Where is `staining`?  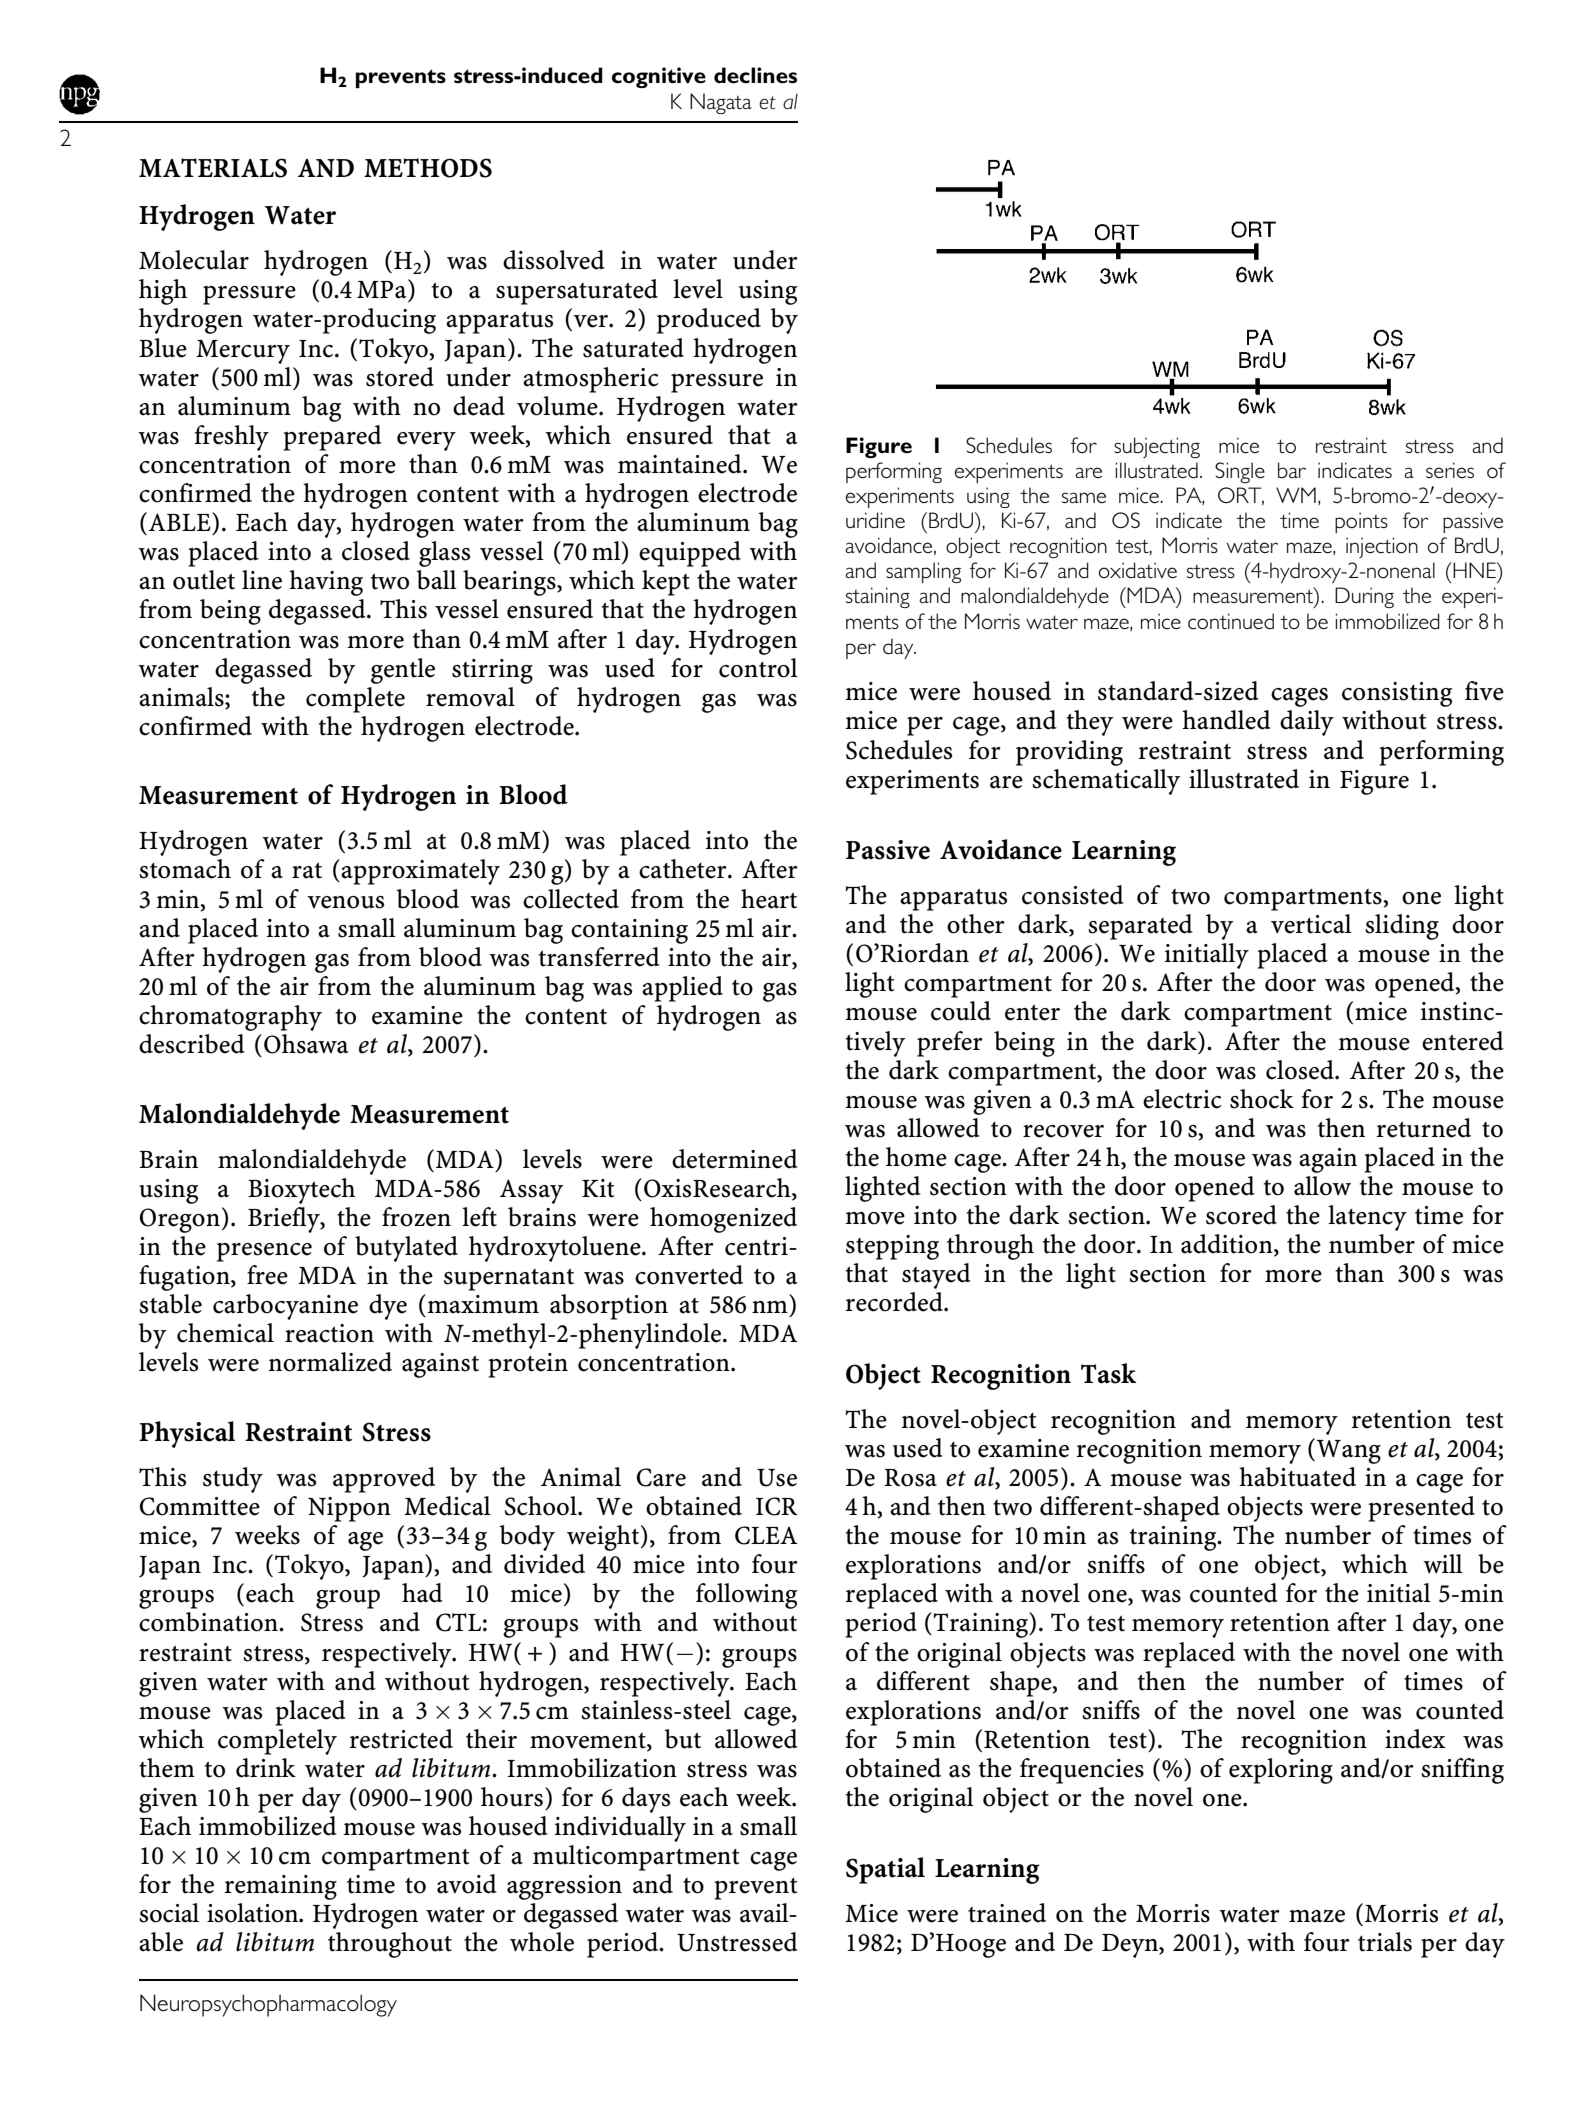
staining is located at coordinates (878, 597).
